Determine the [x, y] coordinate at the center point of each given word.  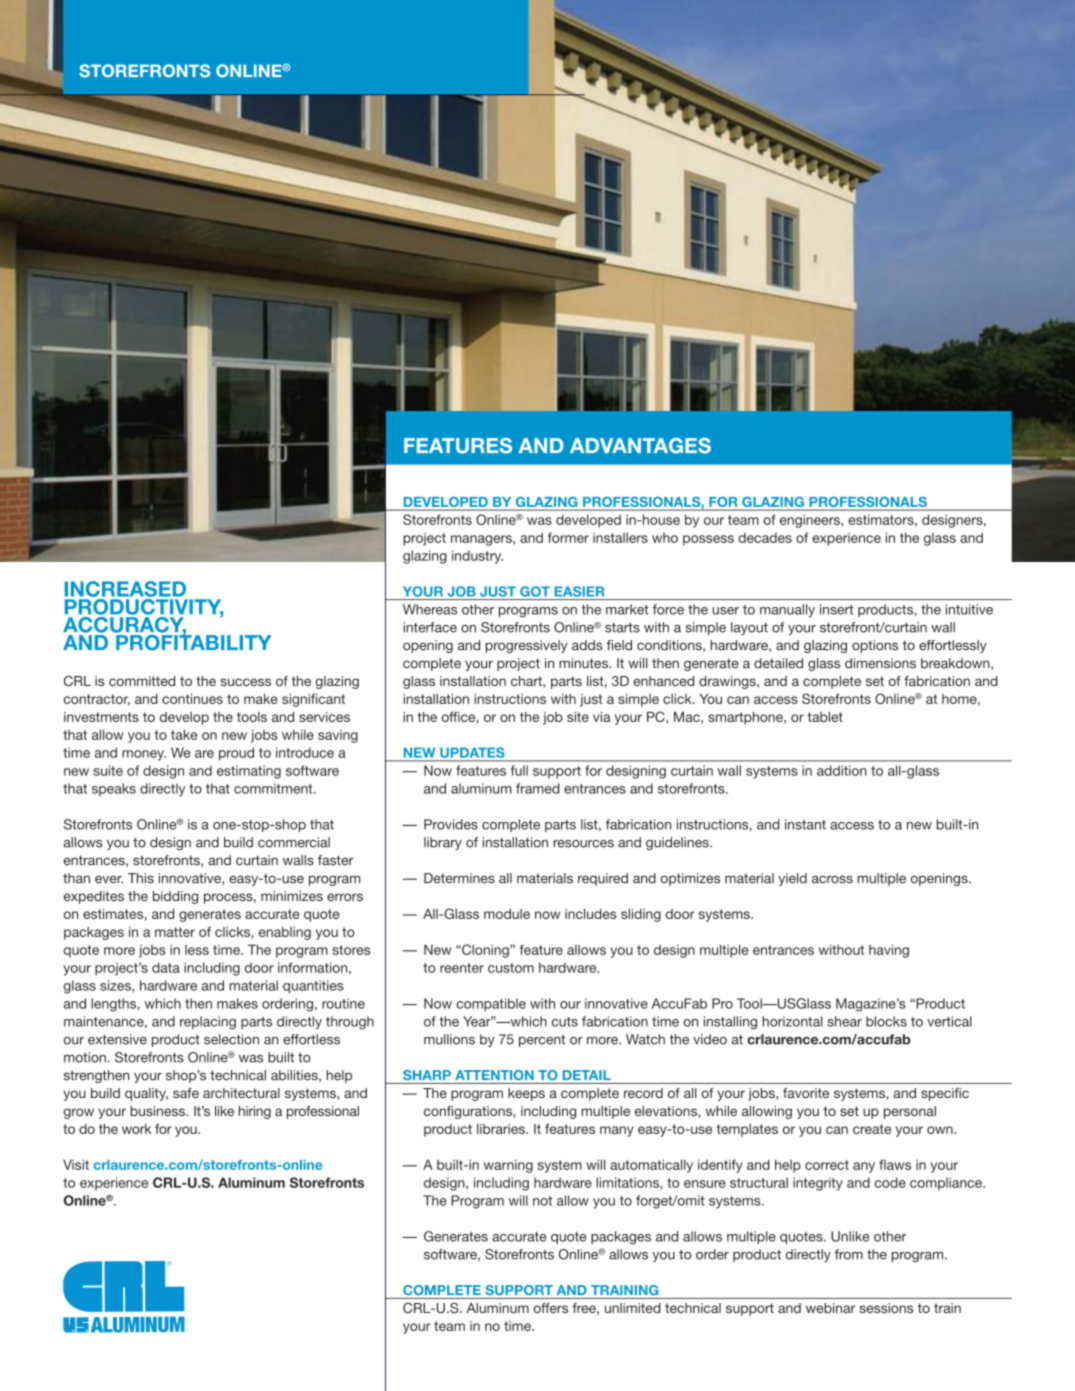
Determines [459, 878]
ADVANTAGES [640, 446]
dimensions [880, 663]
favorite [806, 1093]
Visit [76, 1164]
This [141, 878]
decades [765, 538]
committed [142, 681]
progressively [527, 646]
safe [186, 1093]
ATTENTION [494, 1075]
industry [477, 557]
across [832, 879]
